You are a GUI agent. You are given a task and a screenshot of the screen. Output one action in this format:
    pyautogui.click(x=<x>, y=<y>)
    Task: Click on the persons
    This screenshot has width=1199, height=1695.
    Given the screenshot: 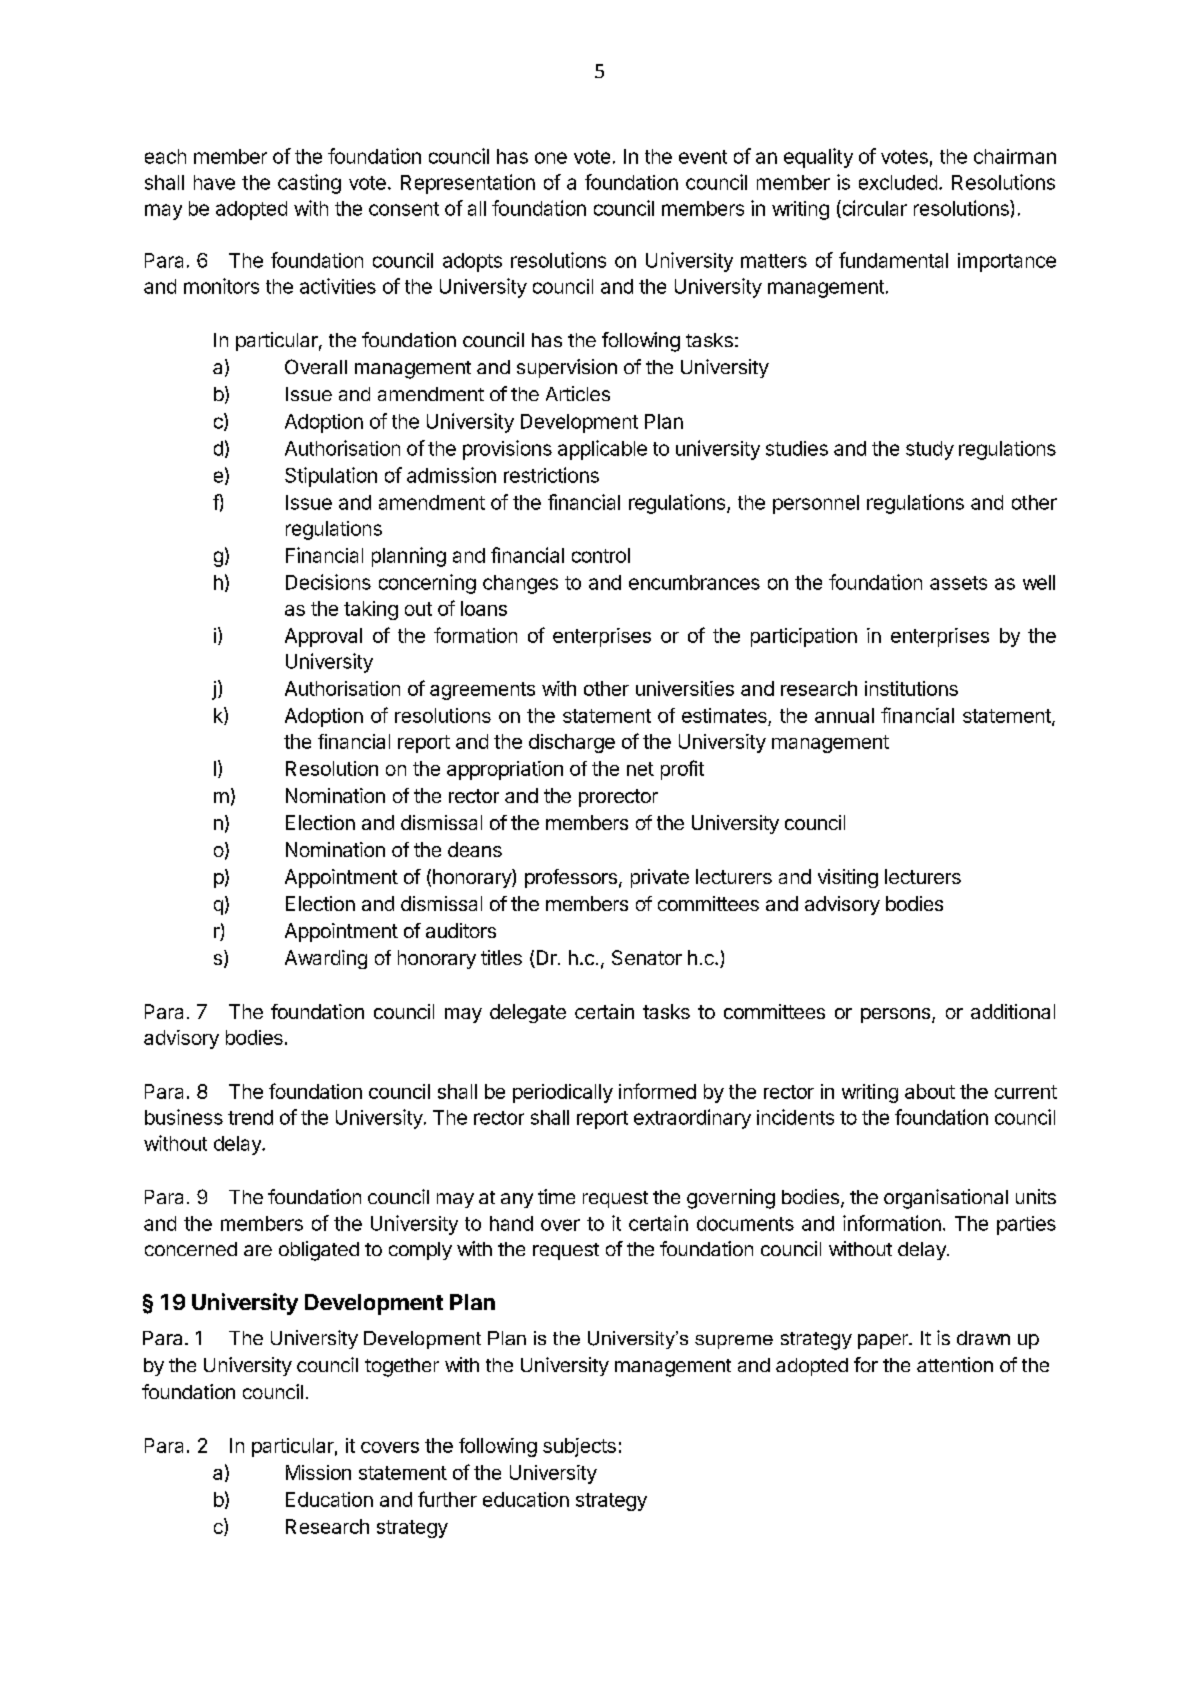 What is the action you would take?
    pyautogui.click(x=897, y=1015)
